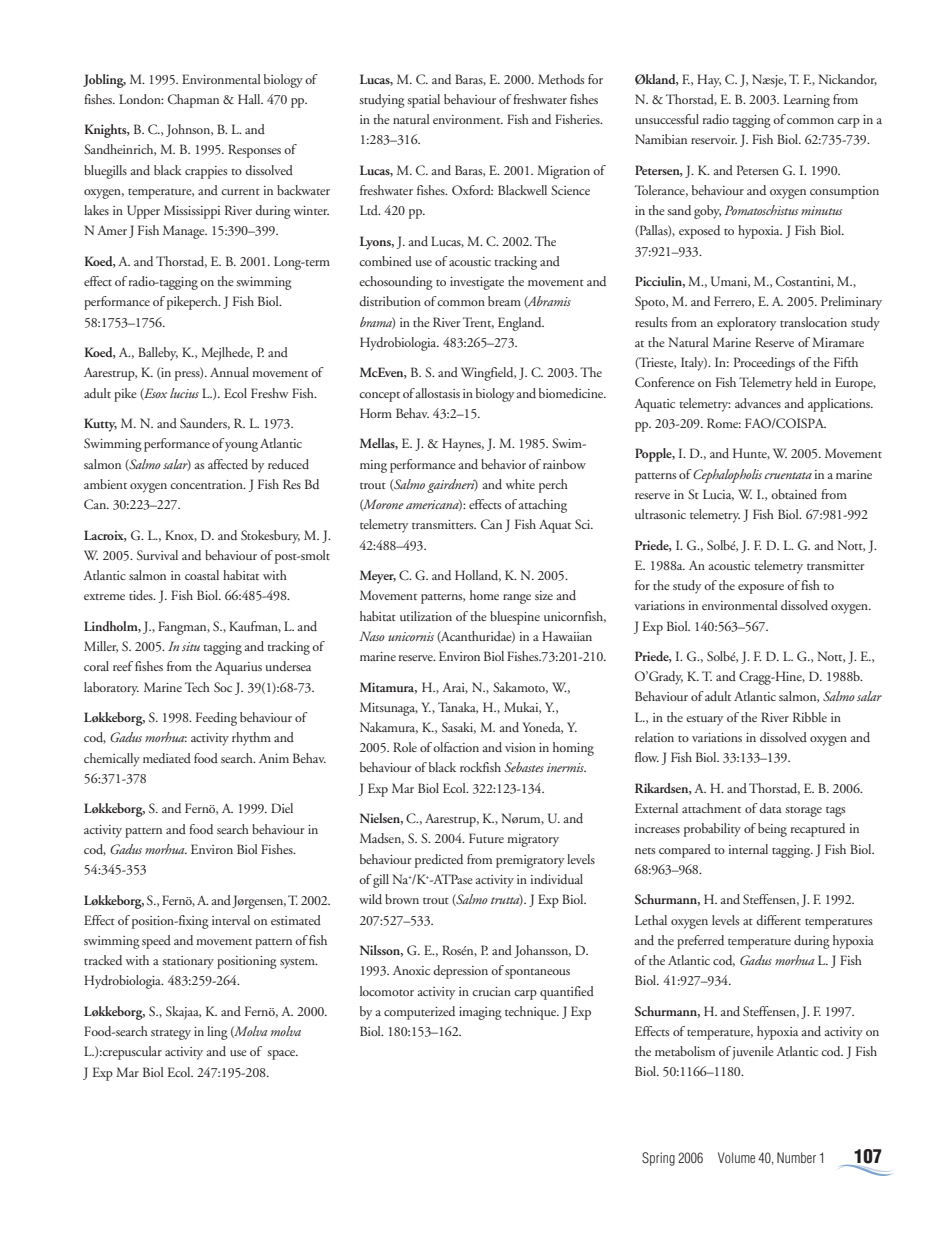  I want to click on Rome, so click(724, 423).
